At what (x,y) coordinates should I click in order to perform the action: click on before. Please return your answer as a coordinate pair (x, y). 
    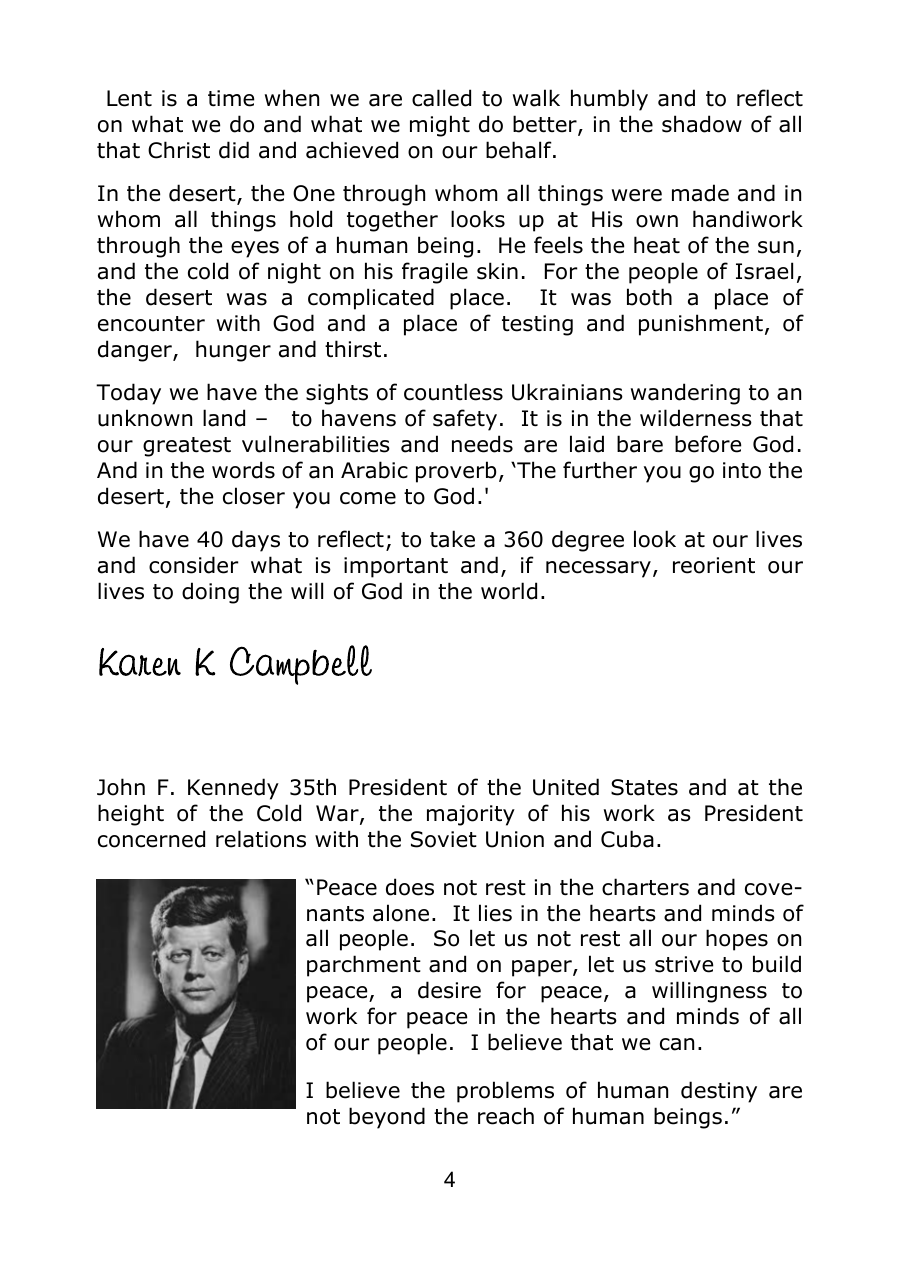
    Looking at the image, I should click on (708, 444).
